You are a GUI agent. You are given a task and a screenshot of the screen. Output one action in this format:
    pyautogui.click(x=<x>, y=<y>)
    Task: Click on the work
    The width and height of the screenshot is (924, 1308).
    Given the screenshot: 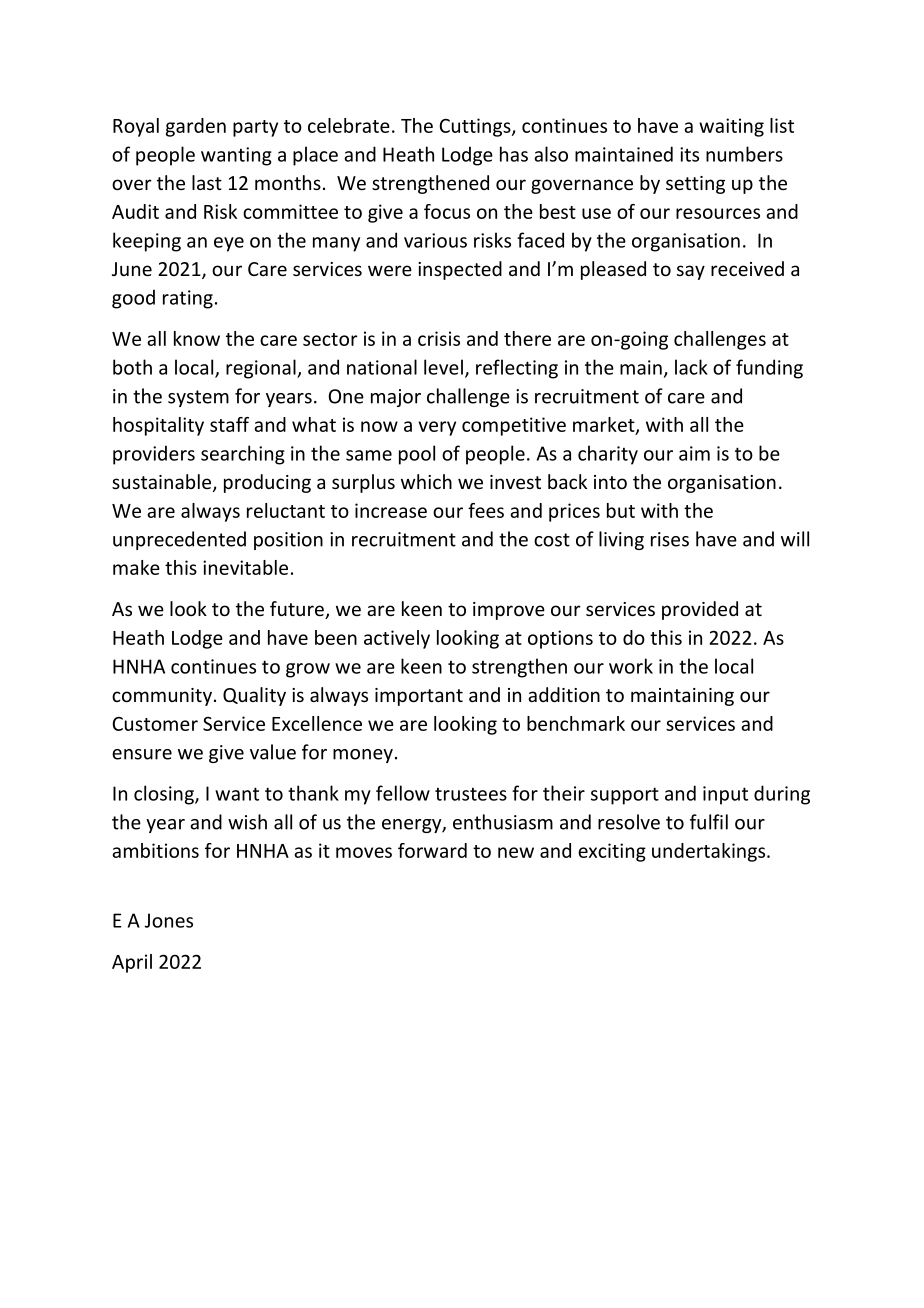 What is the action you would take?
    pyautogui.click(x=631, y=666)
